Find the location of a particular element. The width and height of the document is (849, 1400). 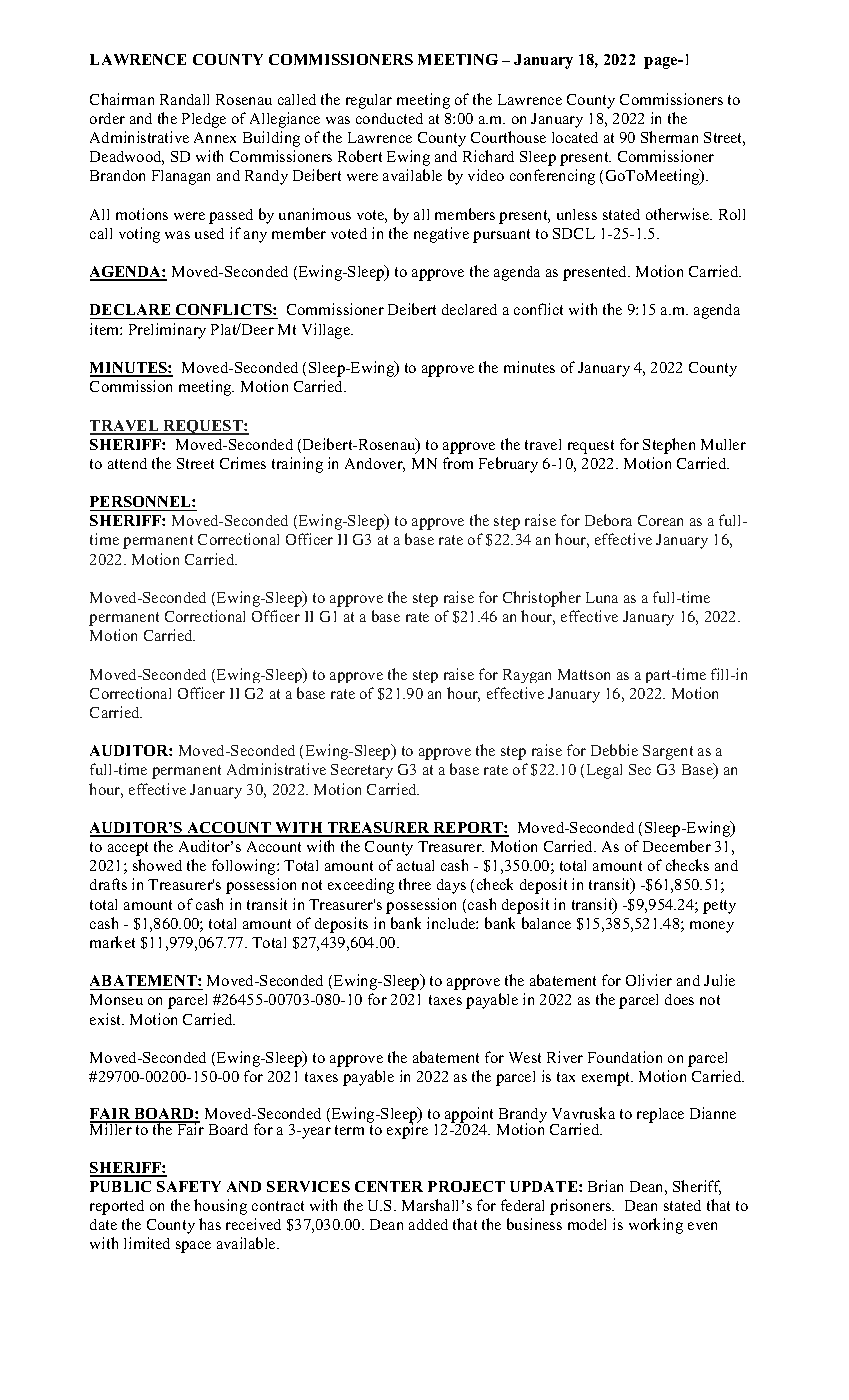

Pledge is located at coordinates (204, 120).
